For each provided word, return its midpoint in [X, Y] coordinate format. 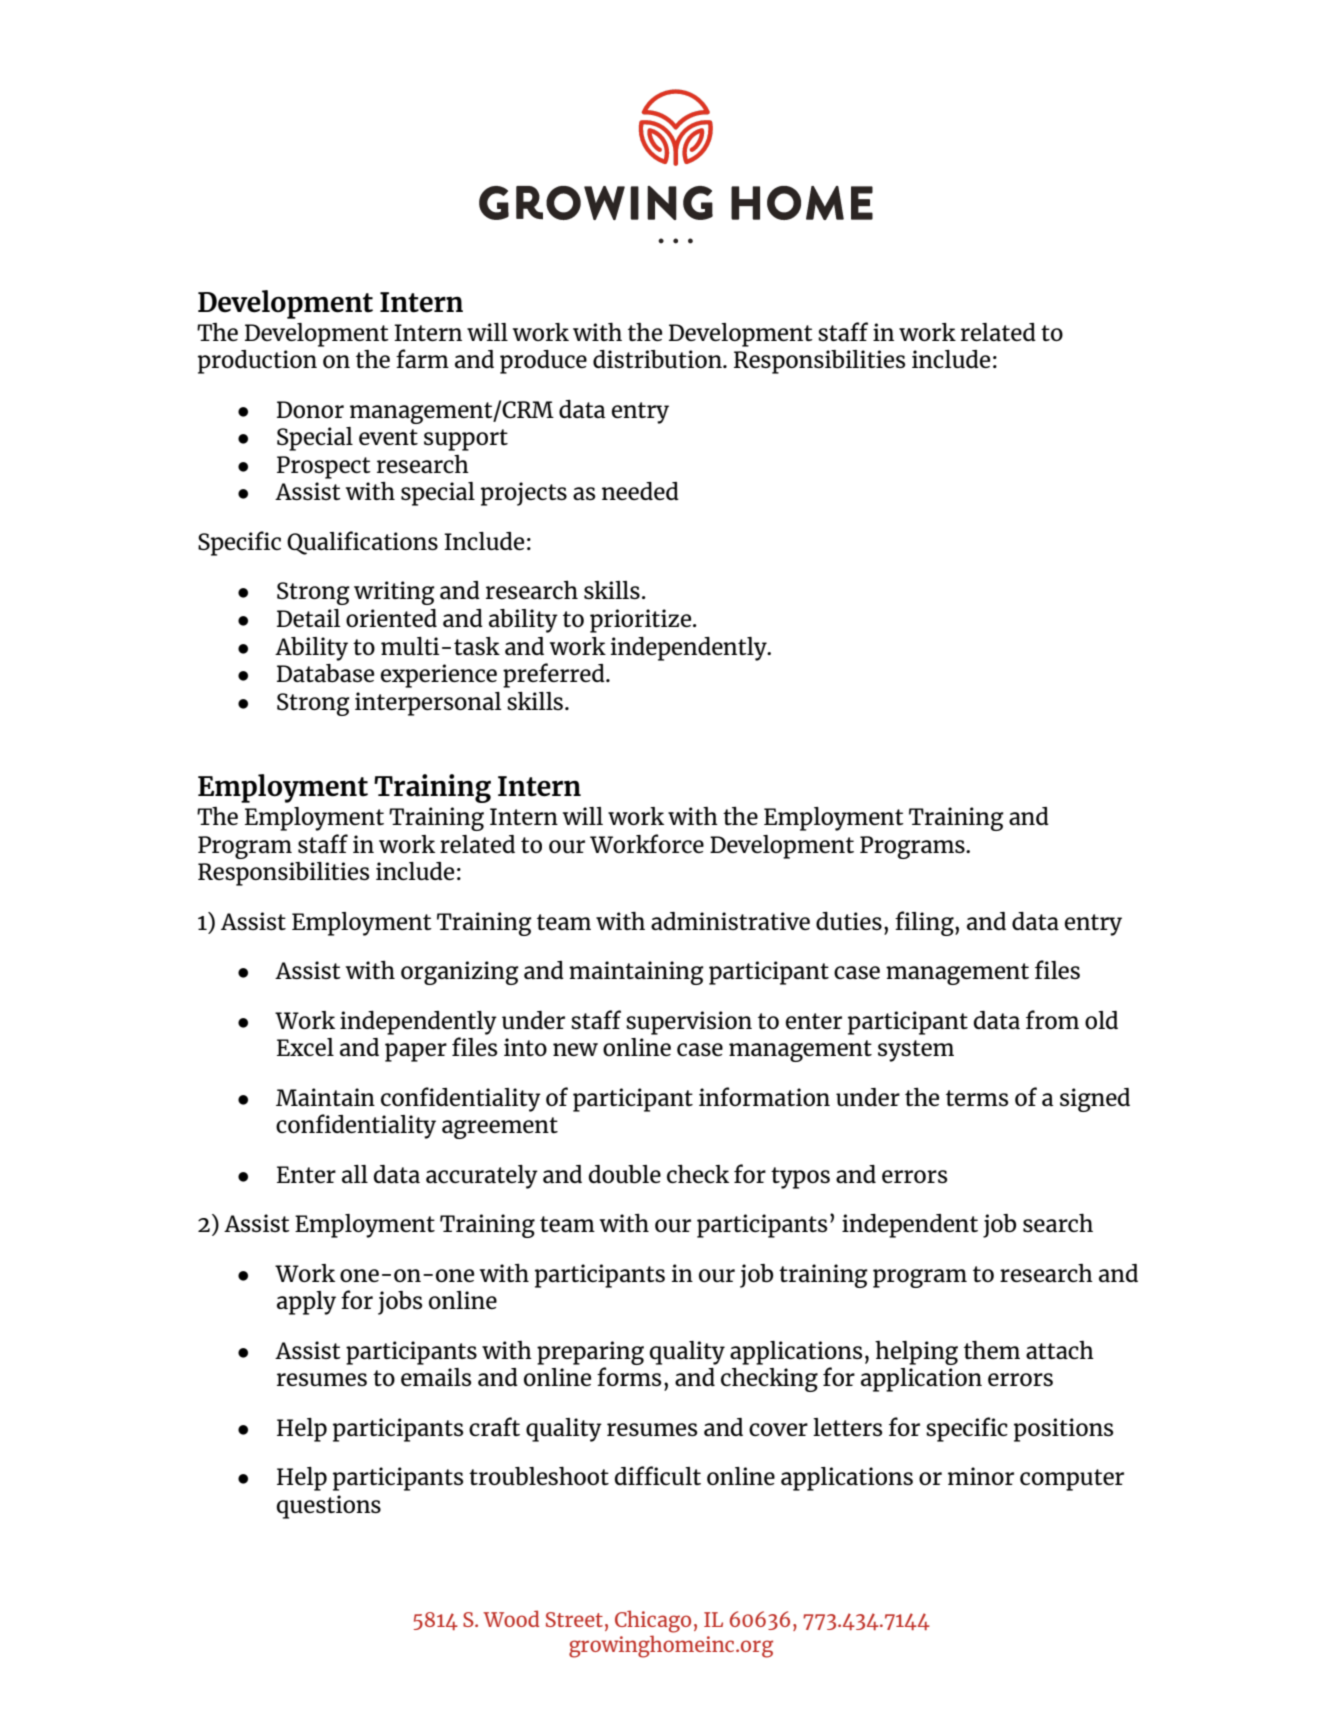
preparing [590, 1353]
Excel [305, 1047]
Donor [310, 409]
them [992, 1349]
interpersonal [428, 704]
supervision [689, 1023]
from [1052, 1019]
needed [640, 491]
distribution [658, 359]
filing [925, 923]
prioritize [642, 621]
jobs [400, 1303]
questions [329, 1507]
